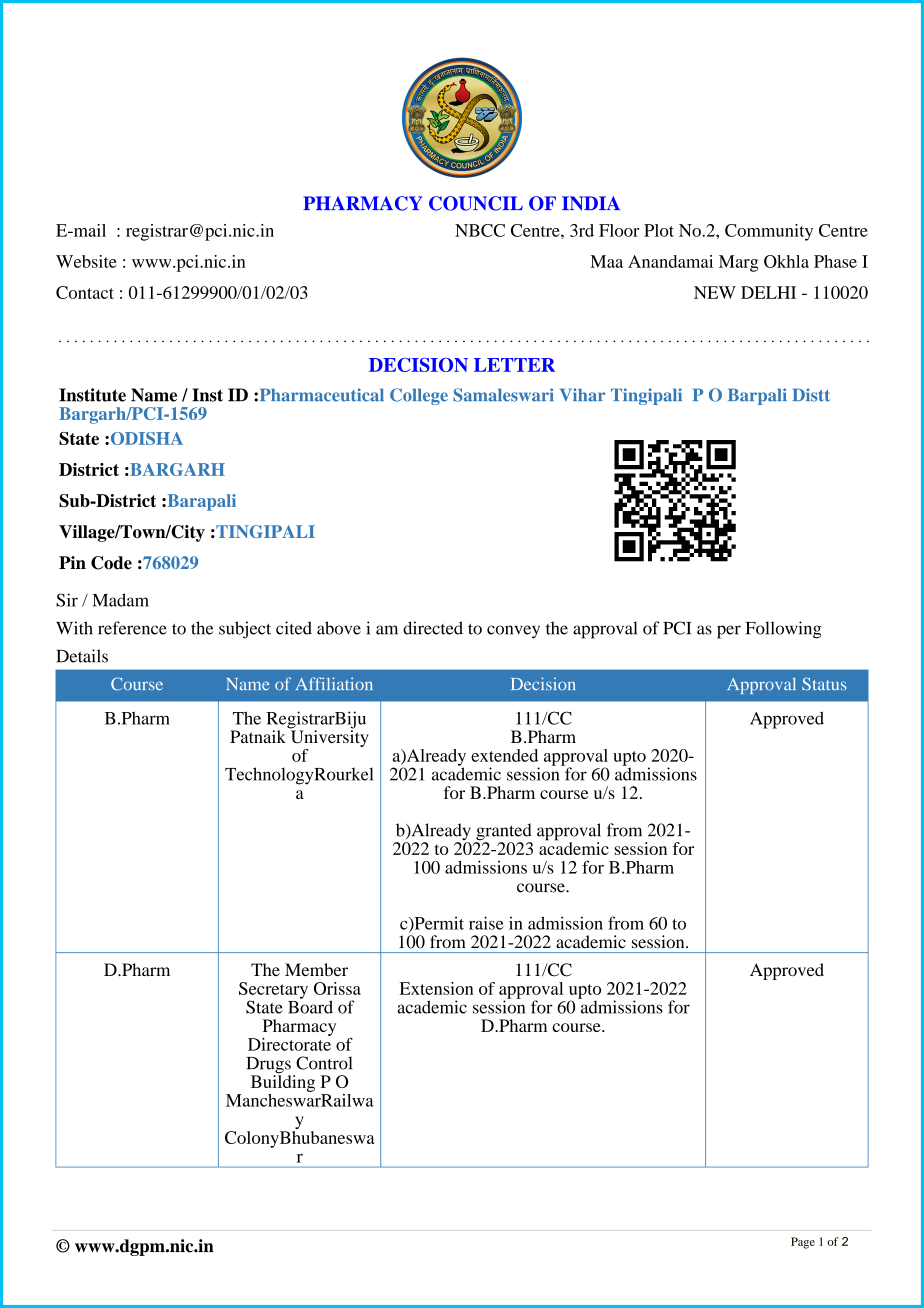 The width and height of the screenshot is (924, 1308). Describe the element at coordinates (504, 755) in the screenshot. I see `extended` at that location.
